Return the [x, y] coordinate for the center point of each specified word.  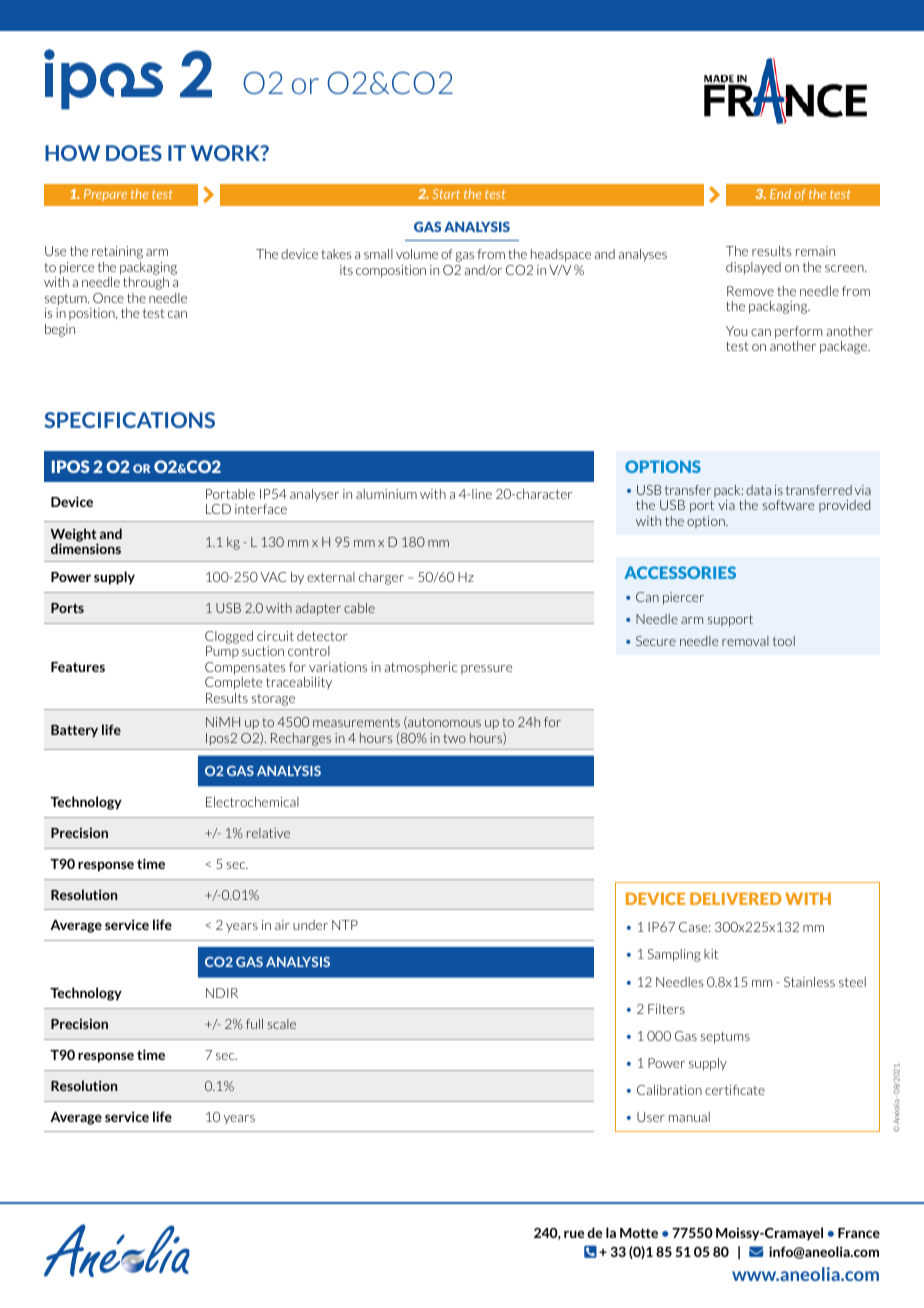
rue [574, 1234]
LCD [218, 509]
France [859, 1233]
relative [268, 833]
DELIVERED [736, 898]
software [788, 505]
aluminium [386, 494]
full [254, 1024]
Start [446, 194]
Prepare [105, 195]
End [780, 194]
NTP [345, 925]
